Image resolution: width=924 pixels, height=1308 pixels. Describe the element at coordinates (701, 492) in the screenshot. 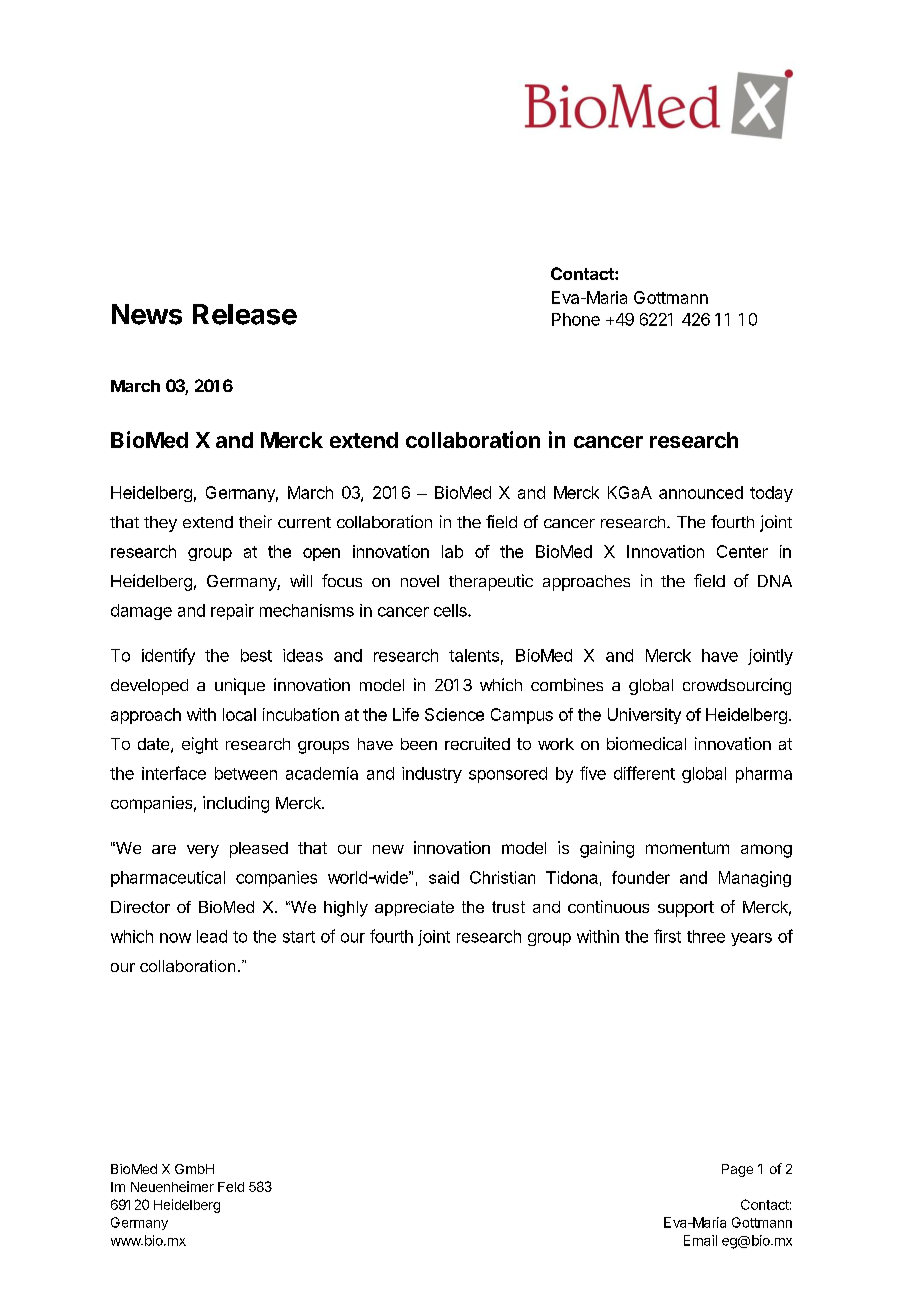

I see `announced` at that location.
